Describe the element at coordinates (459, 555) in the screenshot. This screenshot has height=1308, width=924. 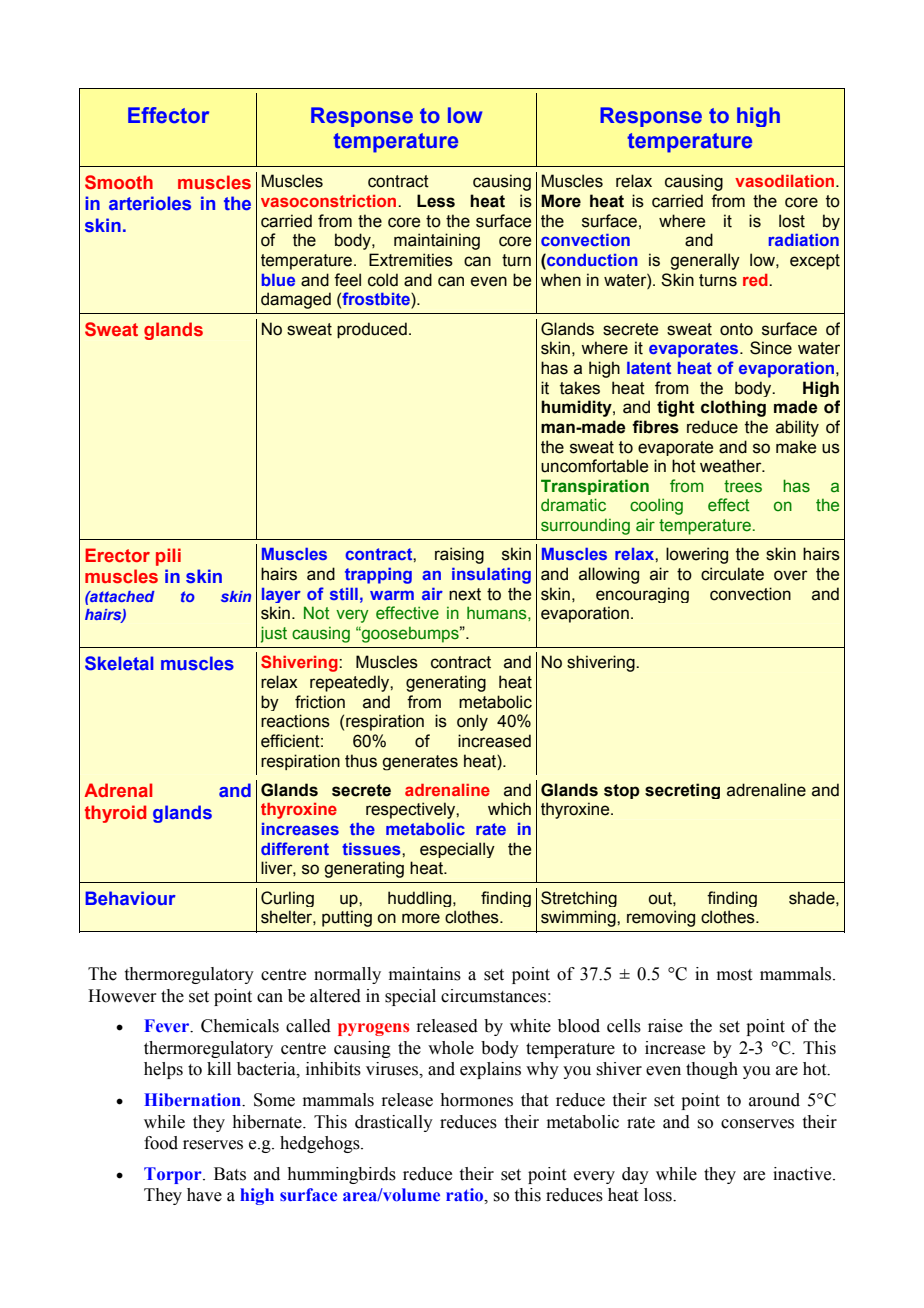
I see `raising` at that location.
